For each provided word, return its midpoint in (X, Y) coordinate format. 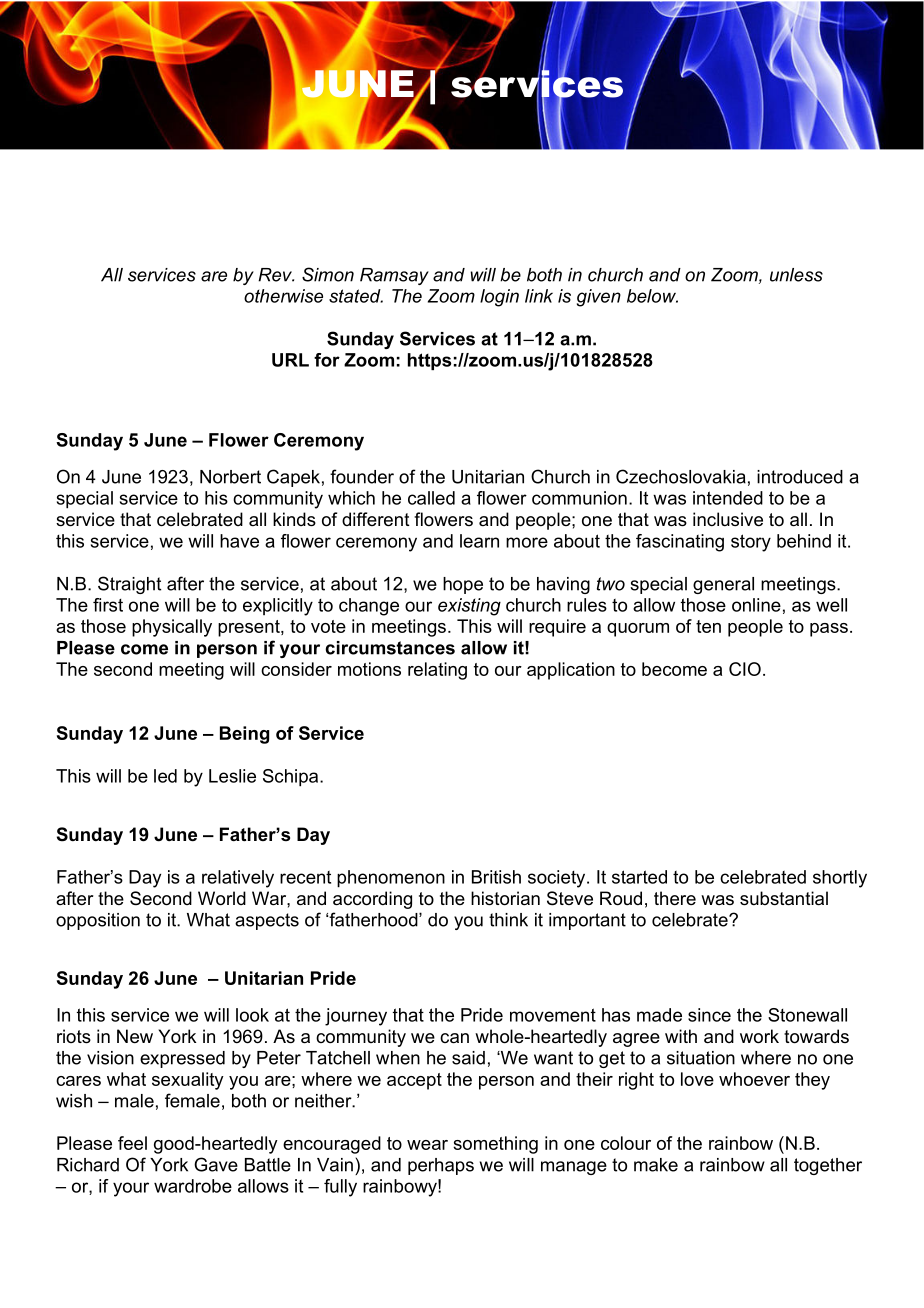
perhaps (441, 1166)
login (499, 298)
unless (796, 275)
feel (132, 1143)
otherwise (283, 296)
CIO (745, 669)
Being (244, 735)
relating (437, 671)
